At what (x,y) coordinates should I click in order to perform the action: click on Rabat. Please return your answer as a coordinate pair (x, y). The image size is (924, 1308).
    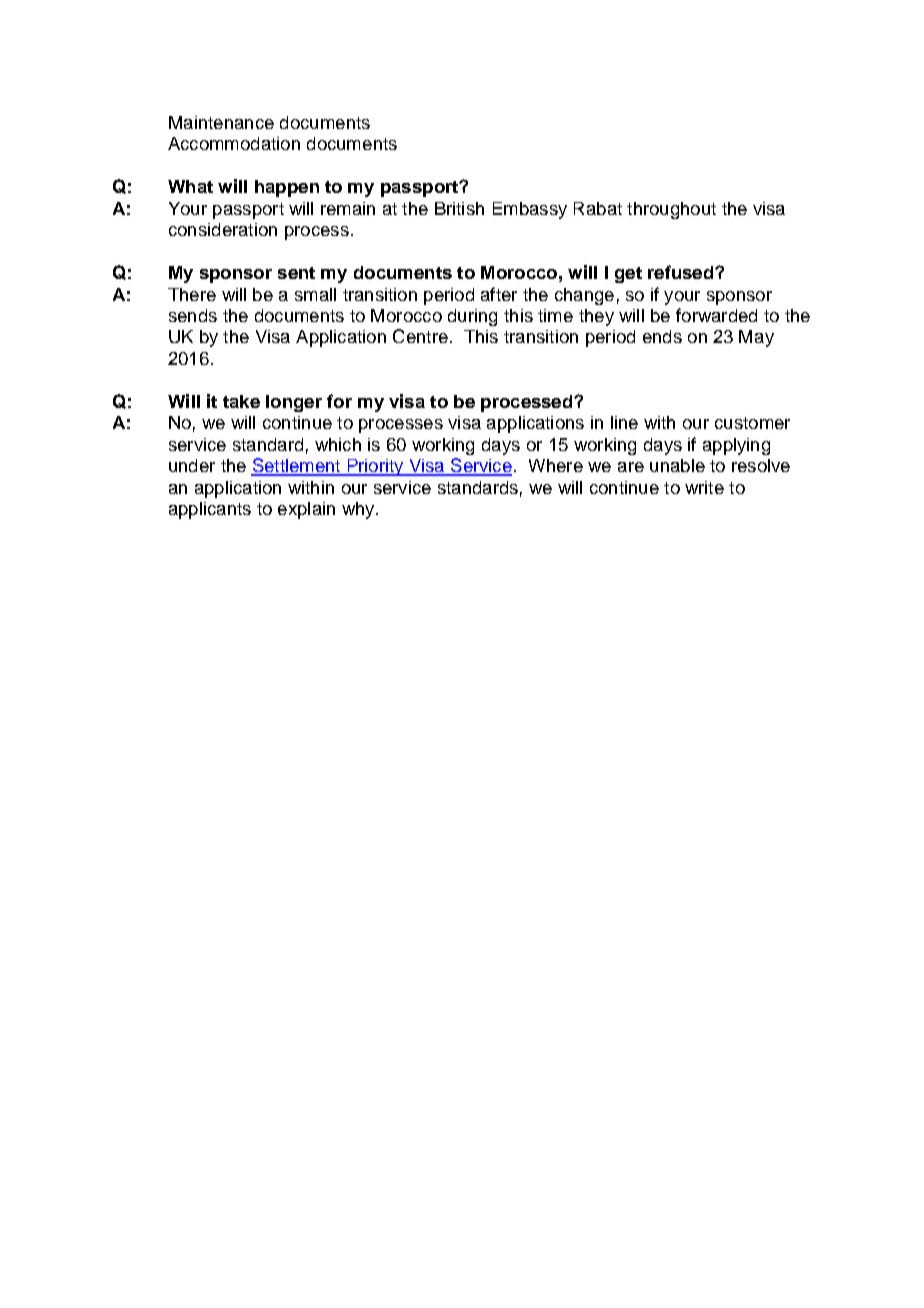
    Looking at the image, I should click on (598, 208).
